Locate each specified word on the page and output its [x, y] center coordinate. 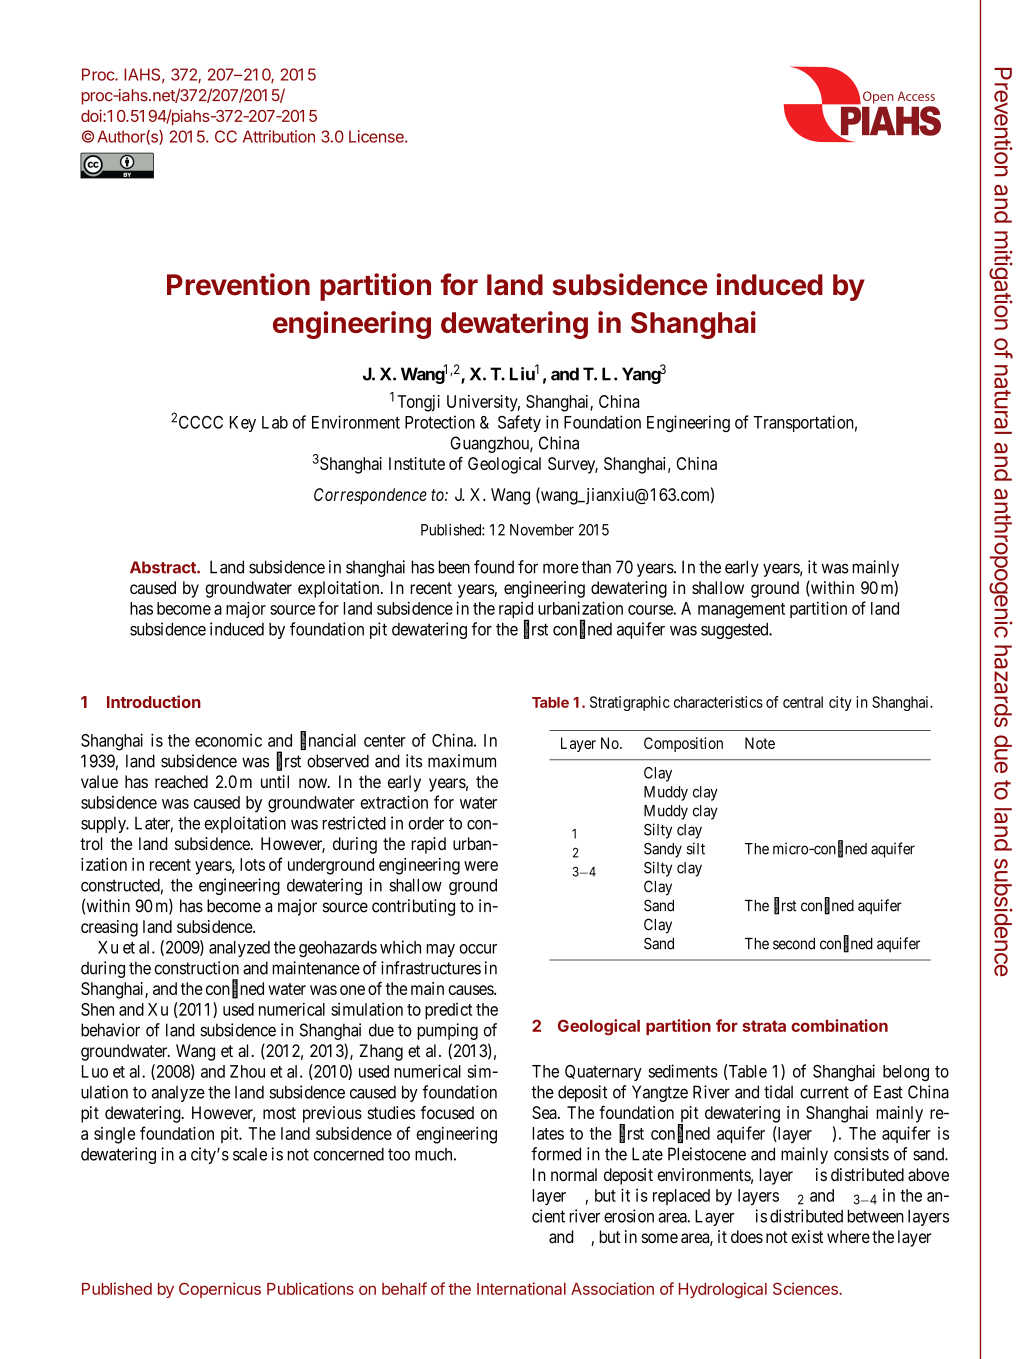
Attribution [279, 136]
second [794, 944]
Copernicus [220, 1290]
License [377, 136]
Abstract [164, 567]
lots [252, 864]
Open [878, 97]
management [741, 611]
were [481, 866]
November [542, 530]
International [521, 1288]
